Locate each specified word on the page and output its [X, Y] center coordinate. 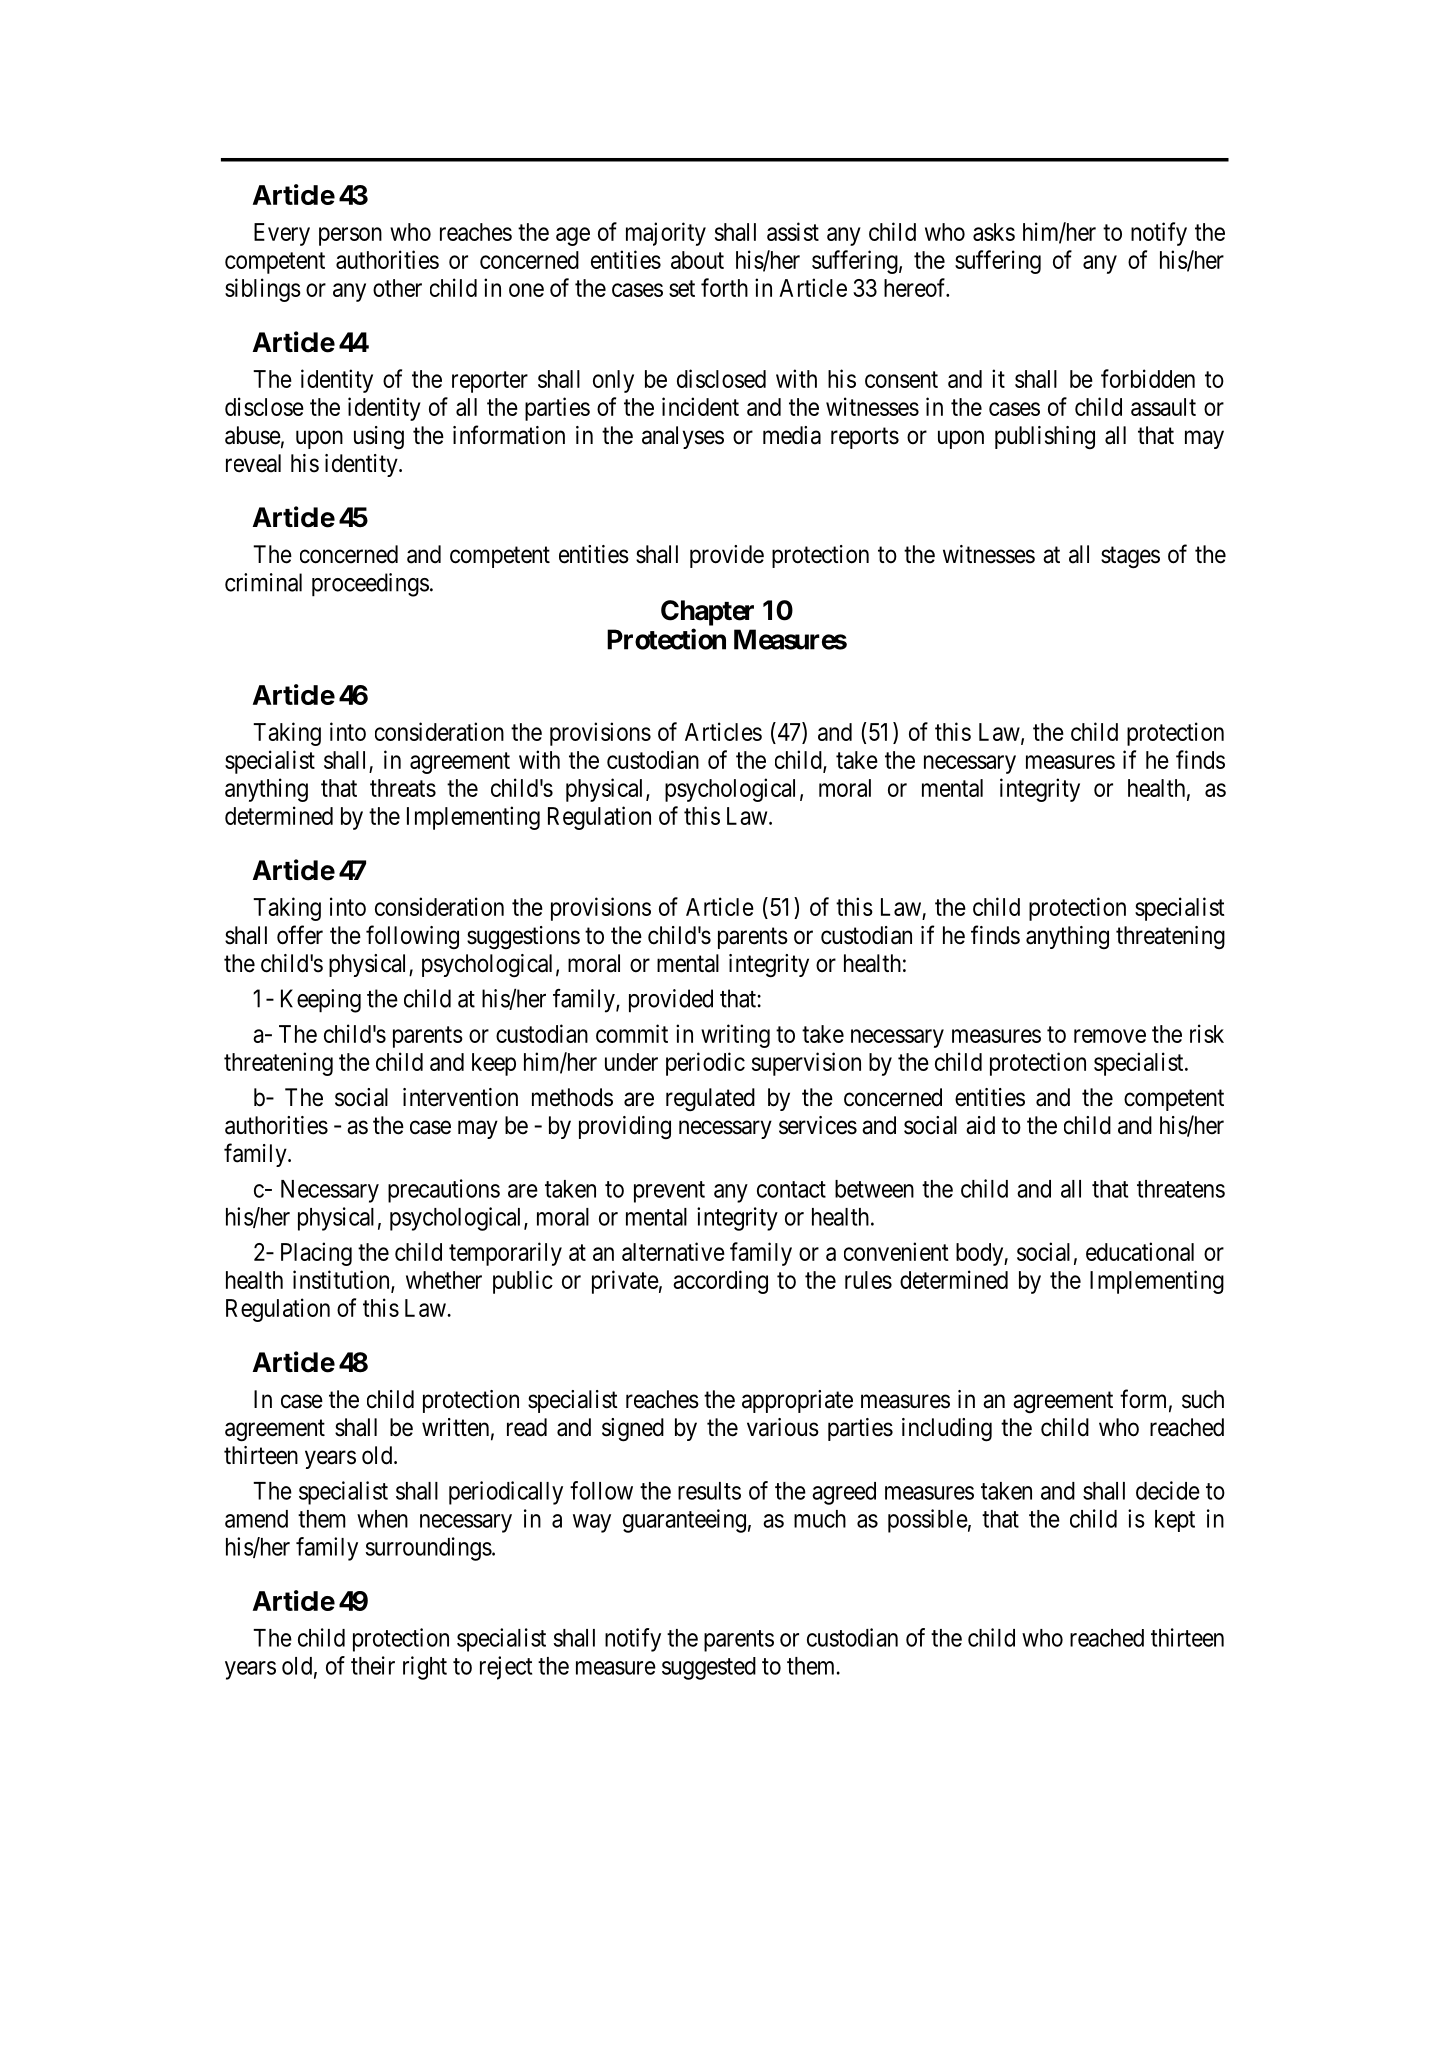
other [397, 288]
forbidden [1148, 378]
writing [735, 1036]
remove [1110, 1036]
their [373, 1665]
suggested [709, 1668]
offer [300, 935]
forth [724, 287]
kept [1175, 1521]
